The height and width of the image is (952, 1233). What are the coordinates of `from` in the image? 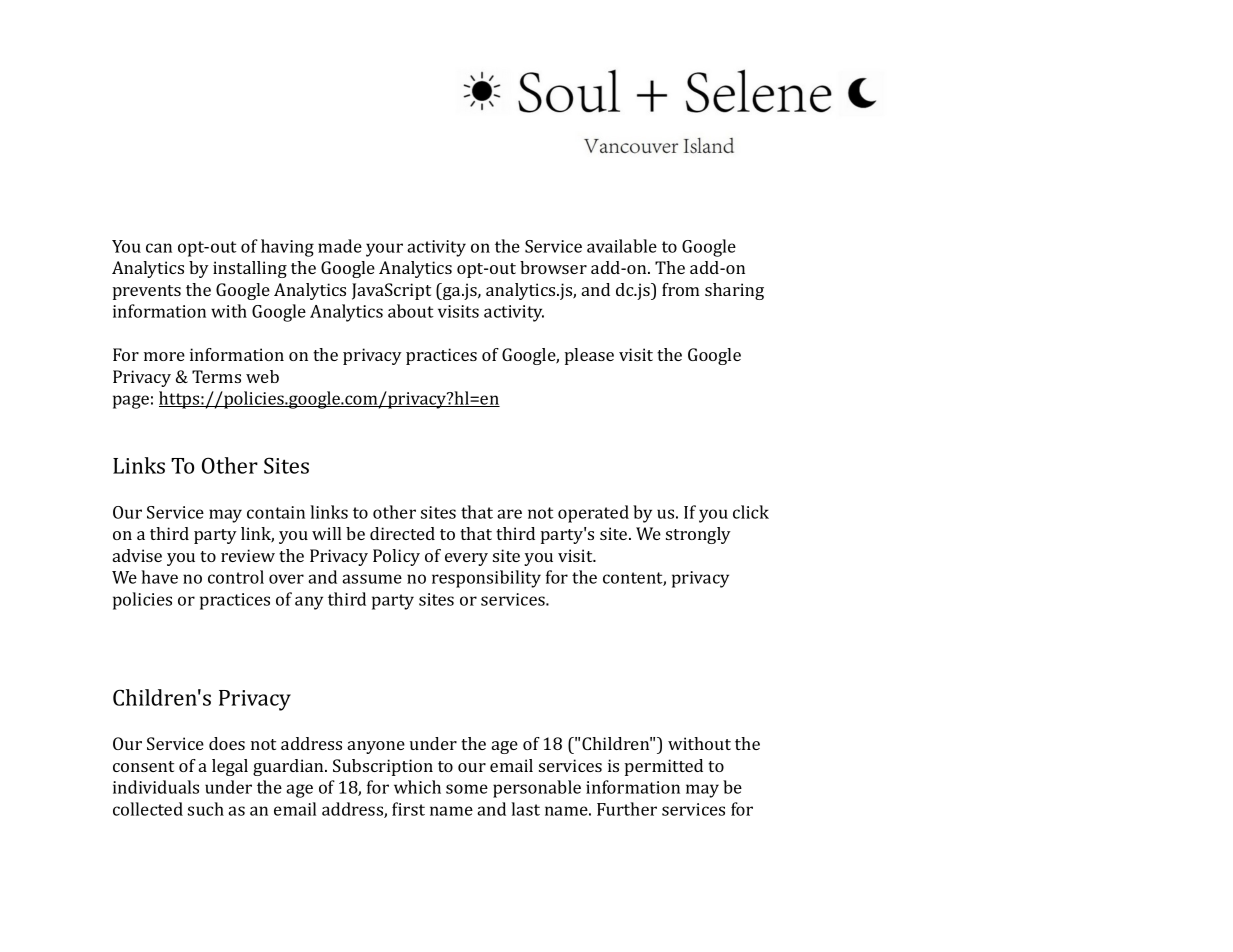 It's located at (681, 289).
